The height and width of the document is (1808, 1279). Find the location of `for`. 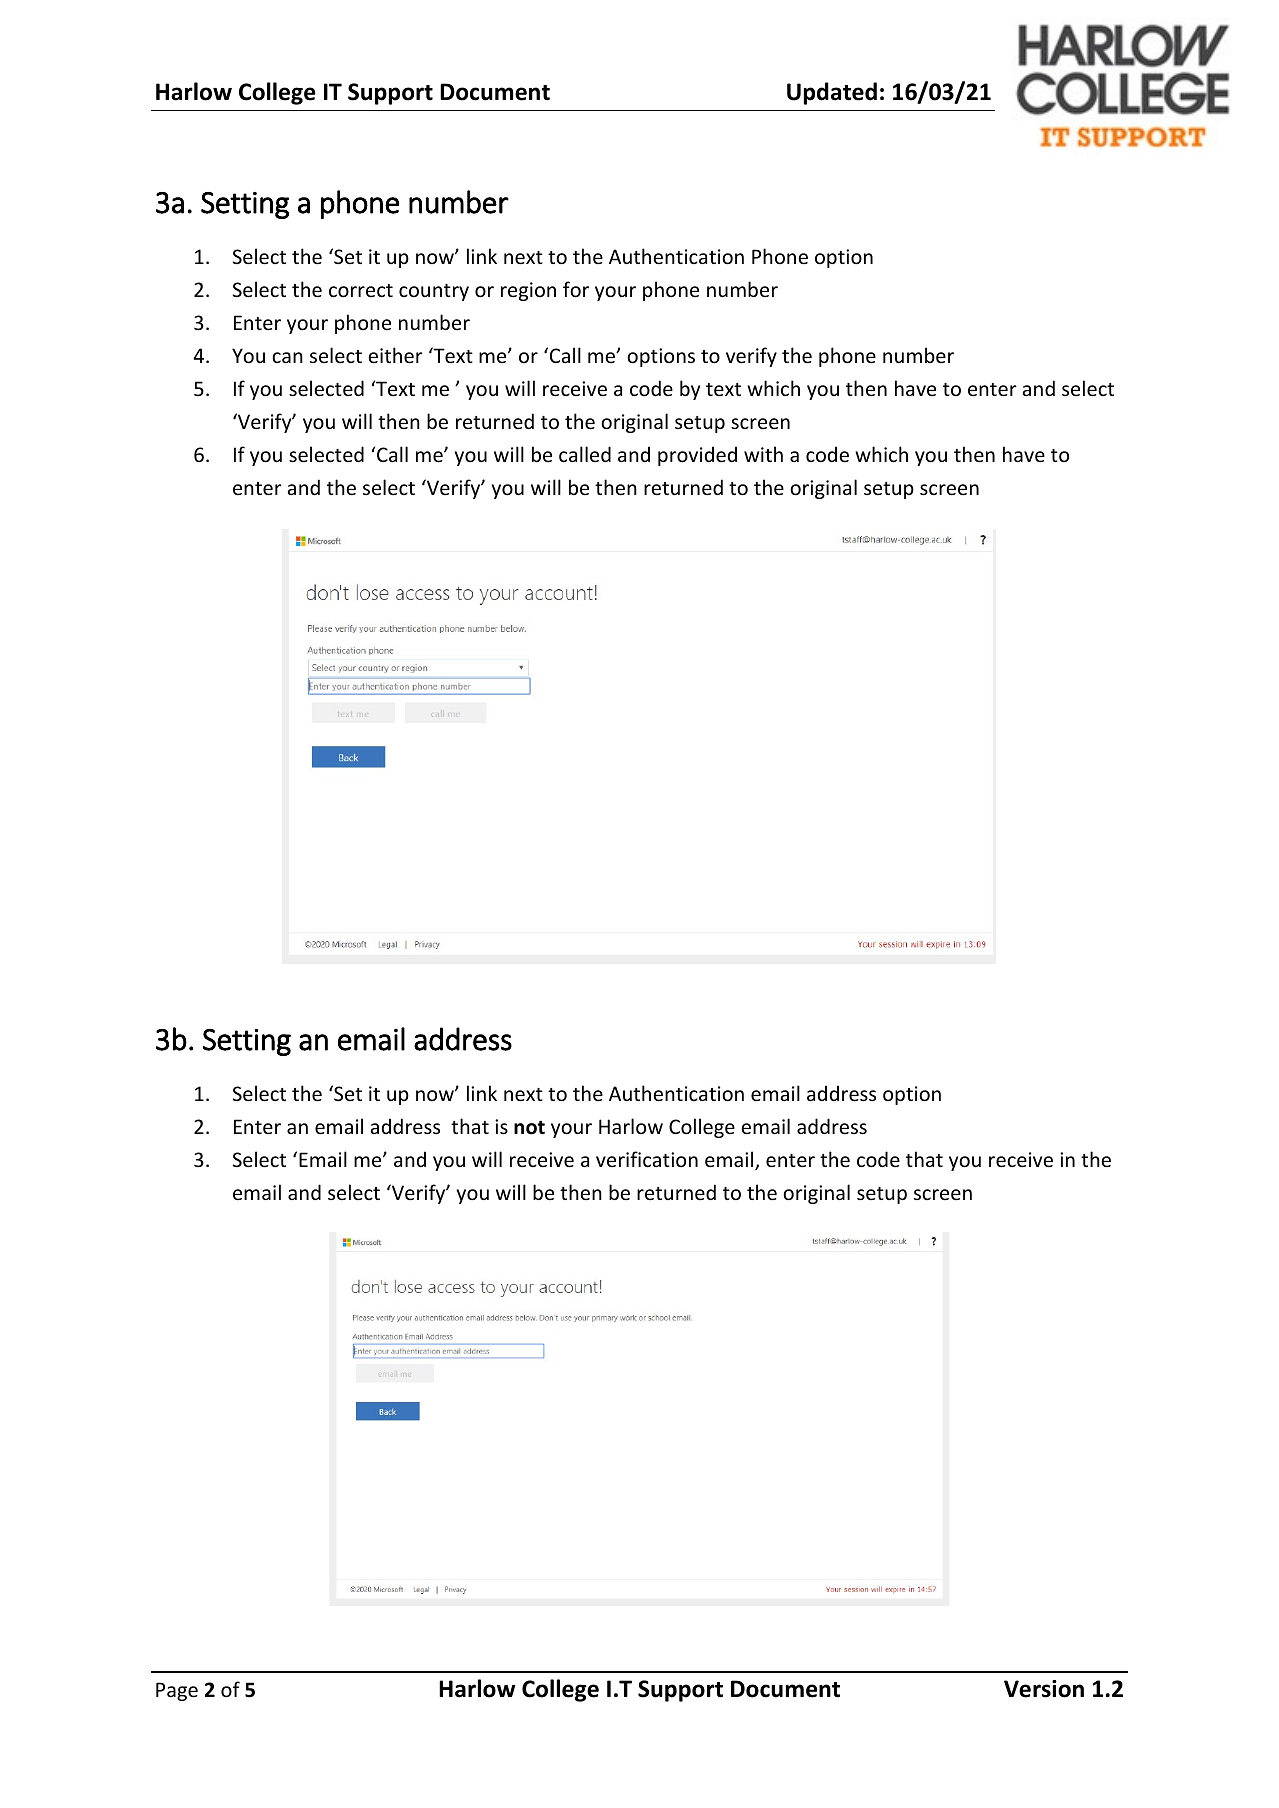

for is located at coordinates (576, 289).
